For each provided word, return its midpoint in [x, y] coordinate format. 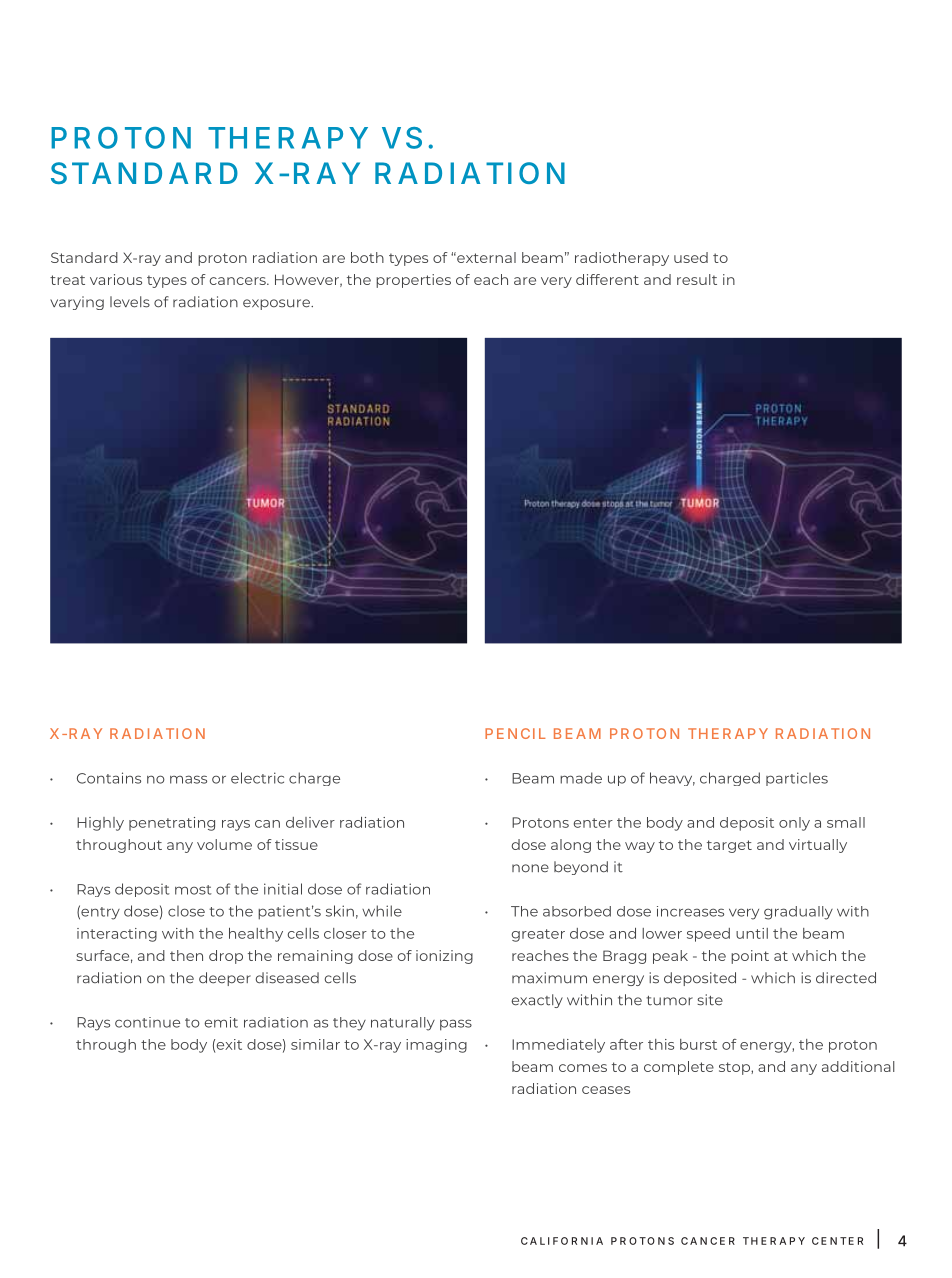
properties [413, 281]
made [581, 778]
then [186, 955]
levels [130, 302]
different [607, 279]
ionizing [444, 957]
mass [188, 779]
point [750, 957]
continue [147, 1022]
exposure [277, 304]
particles [797, 779]
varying [77, 303]
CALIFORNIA [562, 1241]
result [697, 279]
